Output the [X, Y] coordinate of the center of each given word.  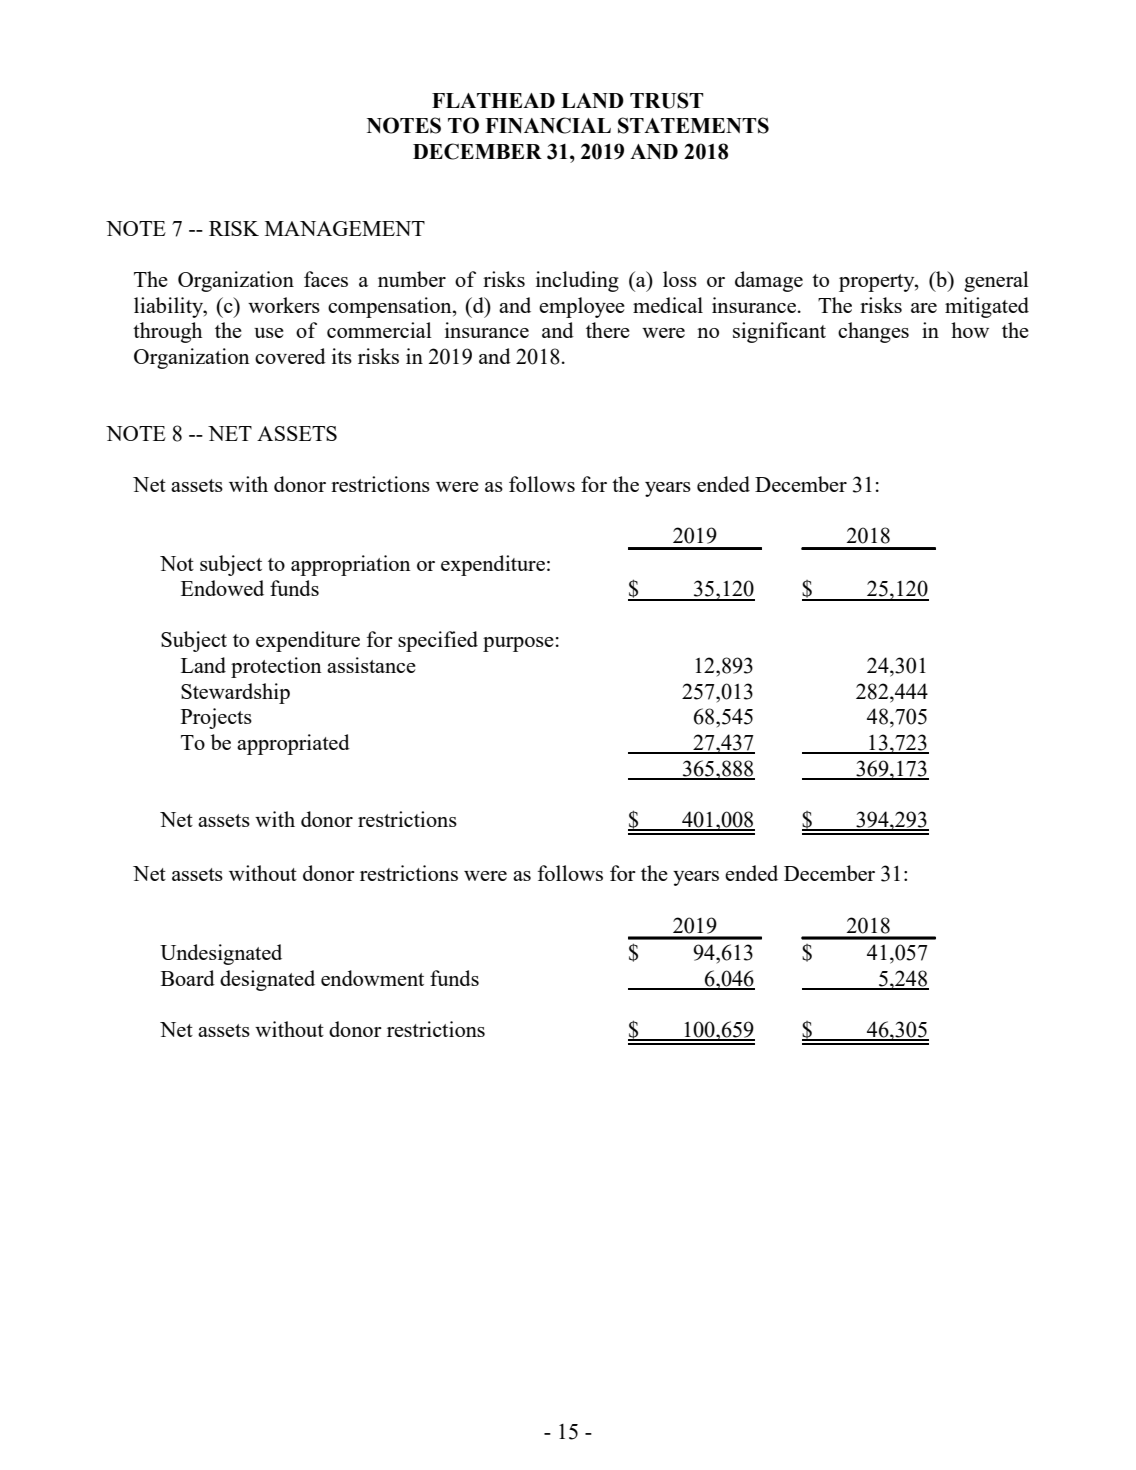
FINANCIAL [548, 125]
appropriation [351, 565]
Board [188, 978]
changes [873, 332]
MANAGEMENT [345, 228]
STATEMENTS [693, 125]
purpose [518, 644]
